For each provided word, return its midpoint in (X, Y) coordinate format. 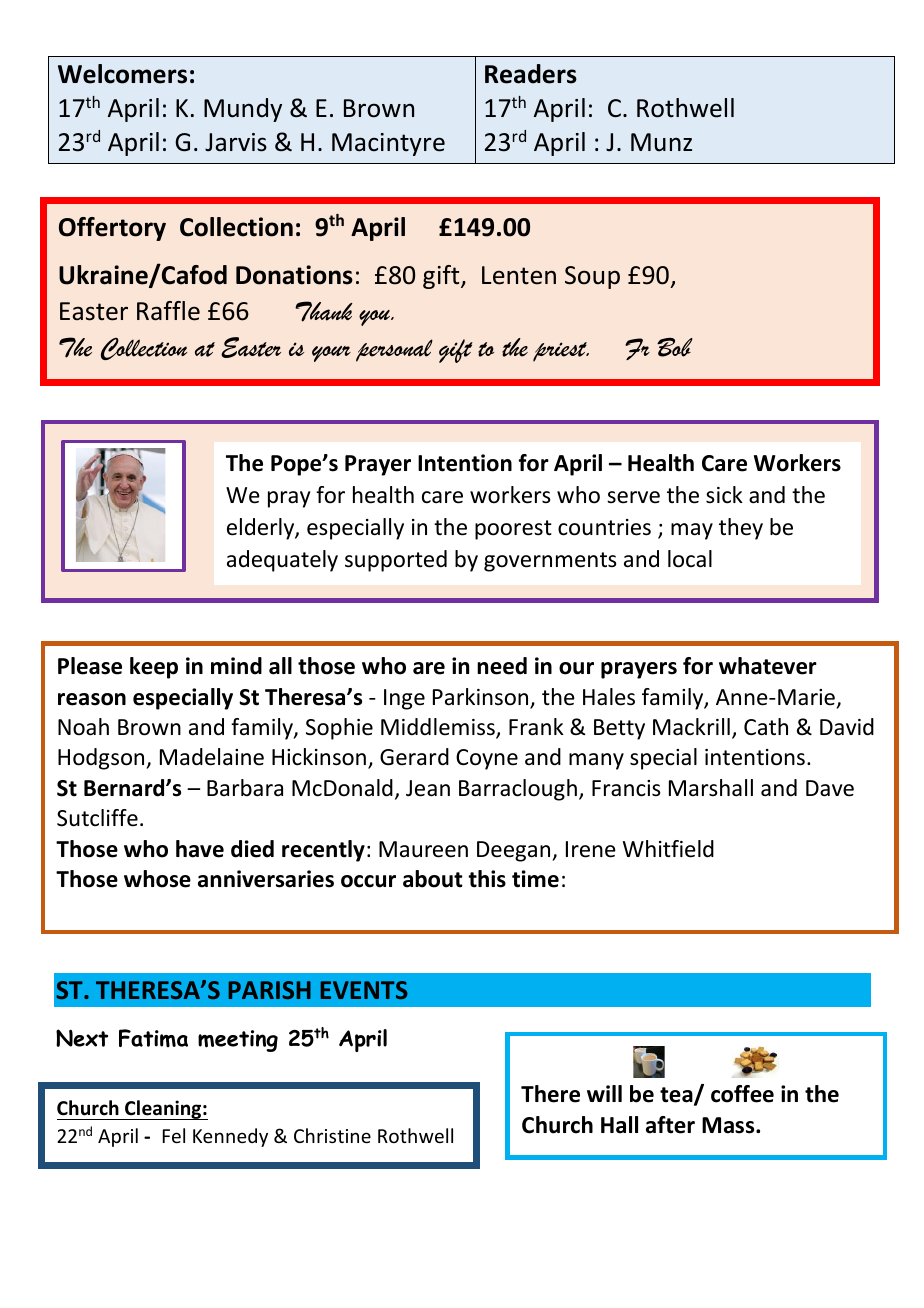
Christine (332, 1135)
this (487, 879)
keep (154, 668)
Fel (174, 1135)
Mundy (243, 110)
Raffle (168, 311)
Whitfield (668, 849)
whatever (768, 666)
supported (396, 561)
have (200, 849)
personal (394, 350)
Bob (675, 347)
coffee (742, 1094)
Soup (592, 277)
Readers (531, 74)
